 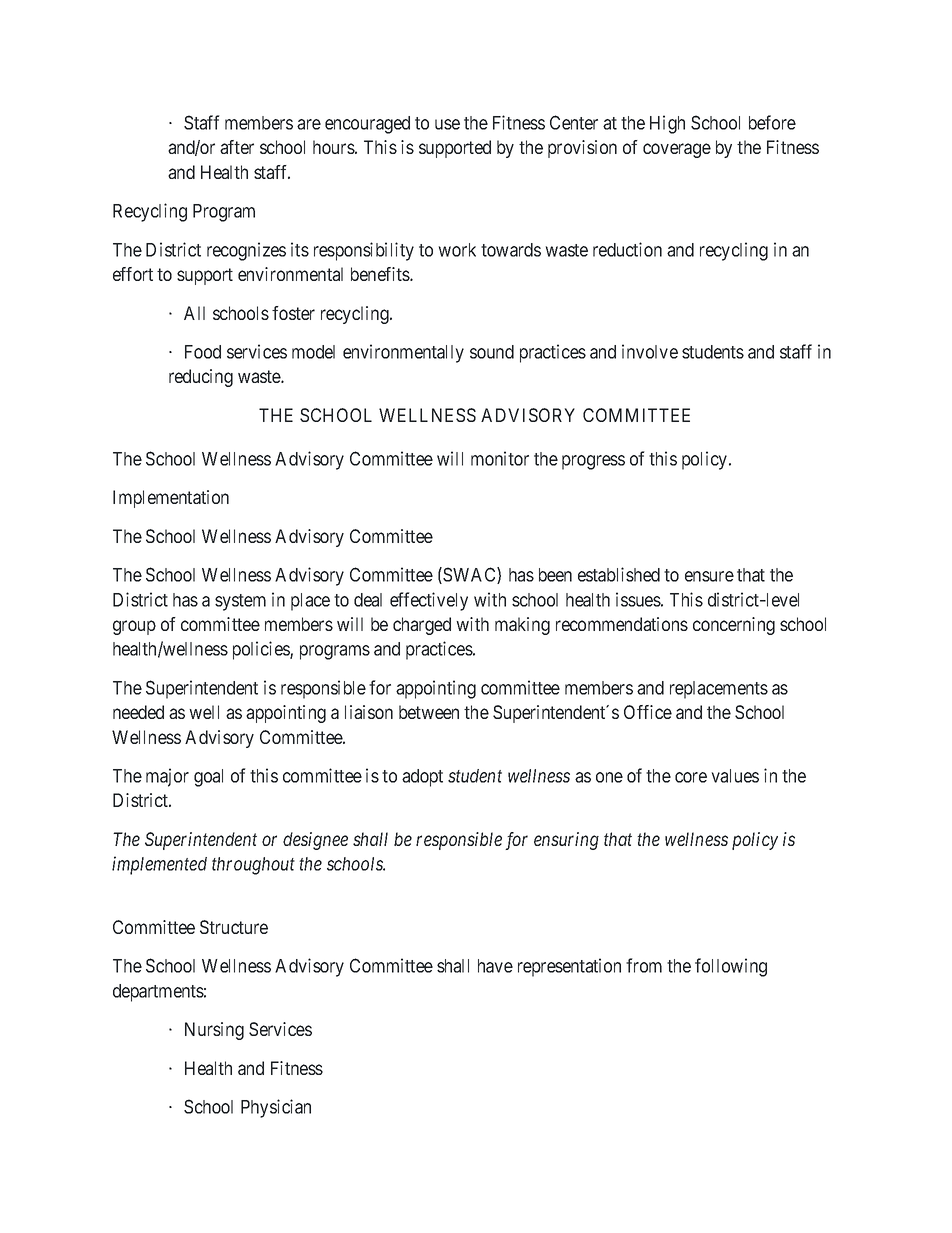 I want to click on following, so click(x=731, y=967).
